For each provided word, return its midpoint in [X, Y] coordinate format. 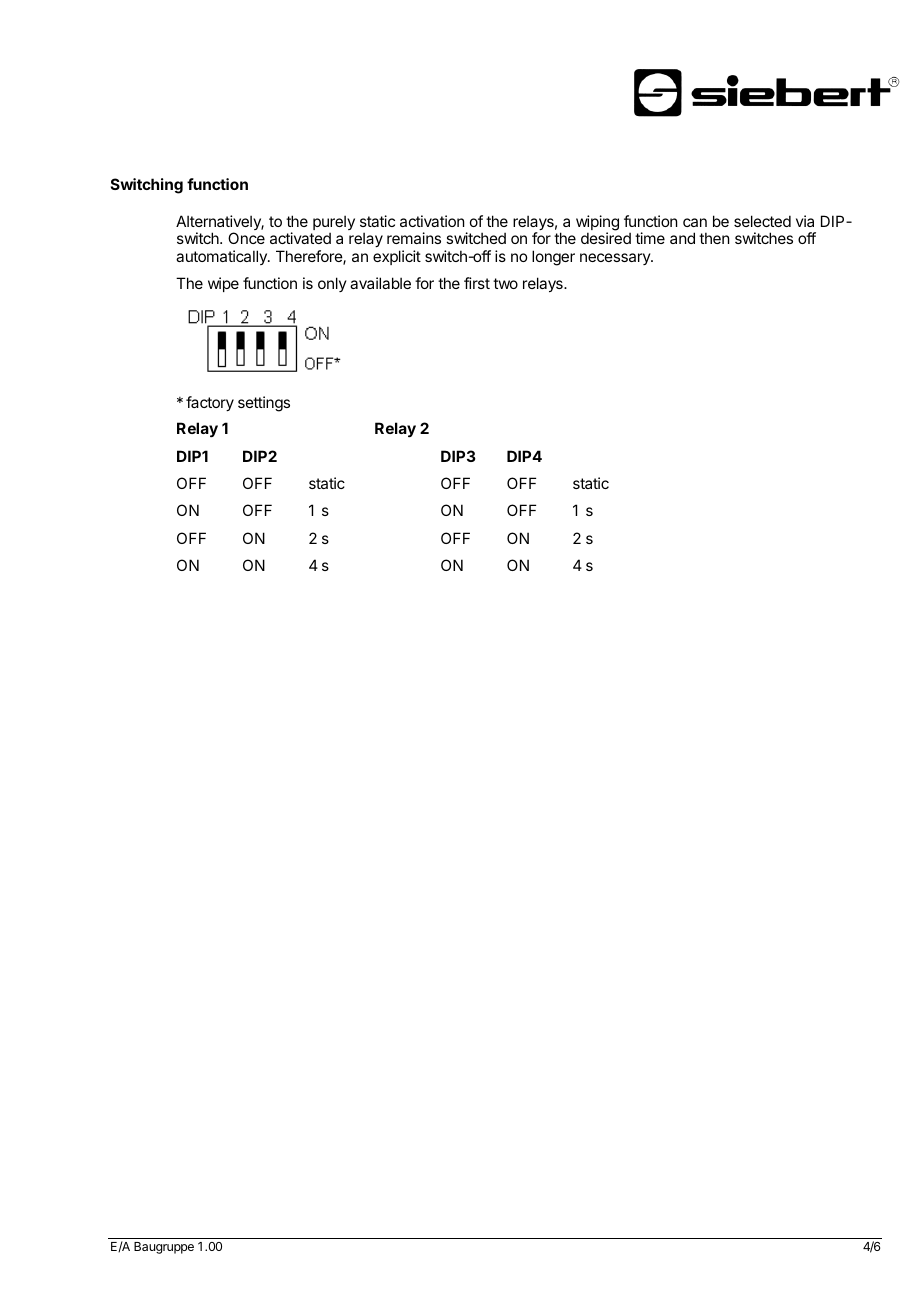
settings [264, 404]
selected [762, 221]
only [332, 284]
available [380, 283]
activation [432, 221]
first [477, 283]
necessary [616, 259]
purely [334, 224]
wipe [223, 284]
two [505, 283]
